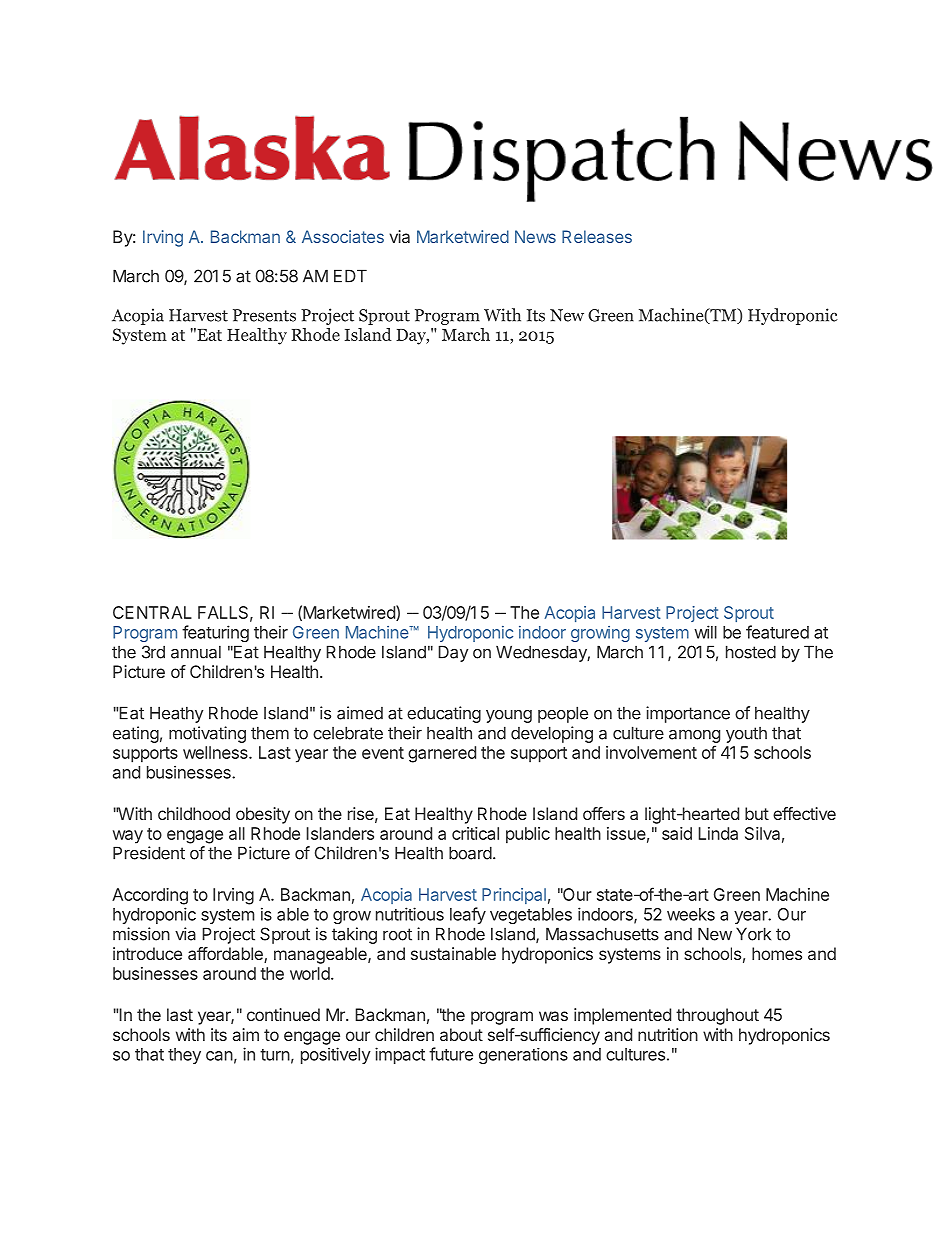  Describe the element at coordinates (194, 813) in the page. I see `childhood` at that location.
